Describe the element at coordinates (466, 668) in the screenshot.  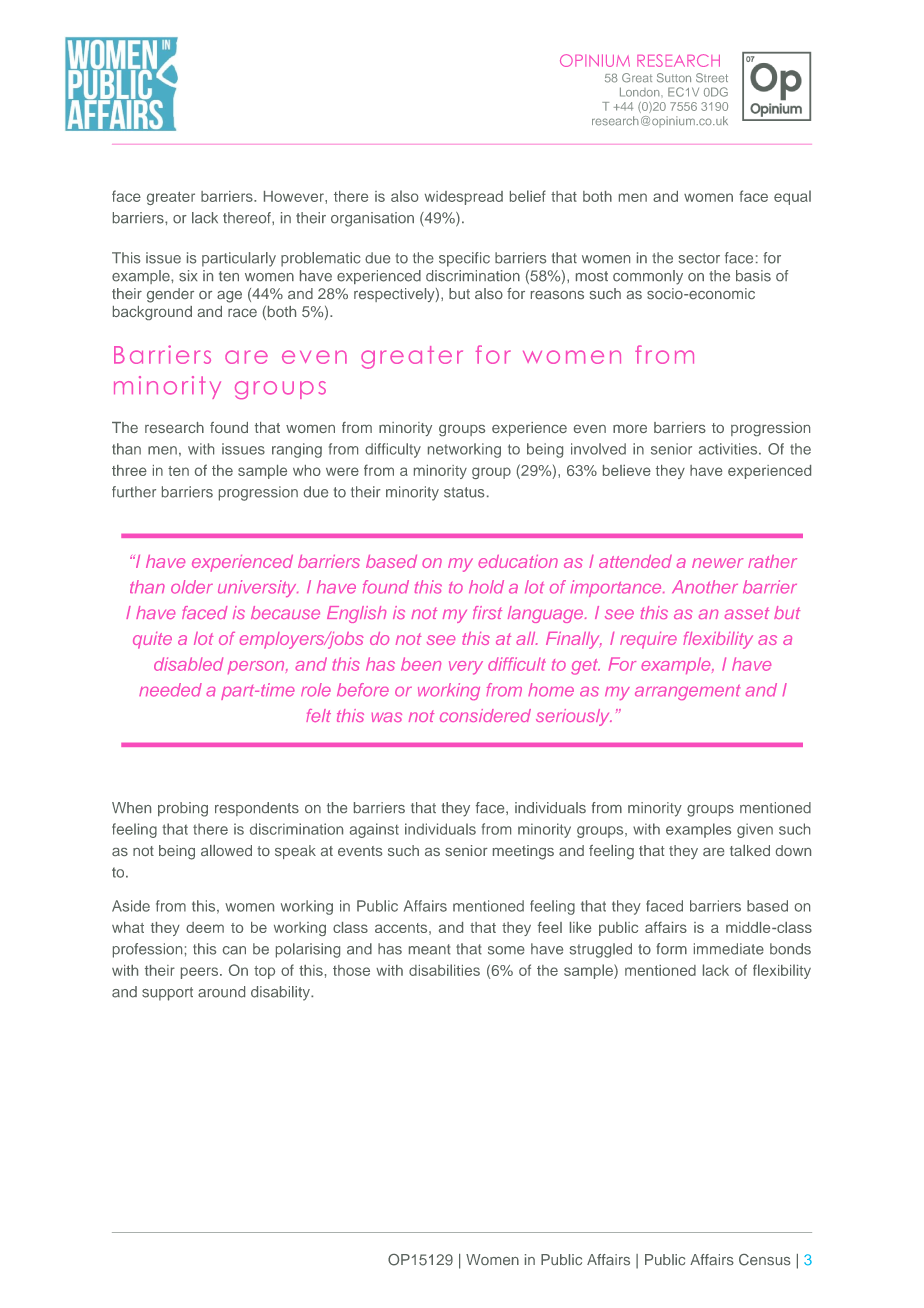
I see `very` at that location.
